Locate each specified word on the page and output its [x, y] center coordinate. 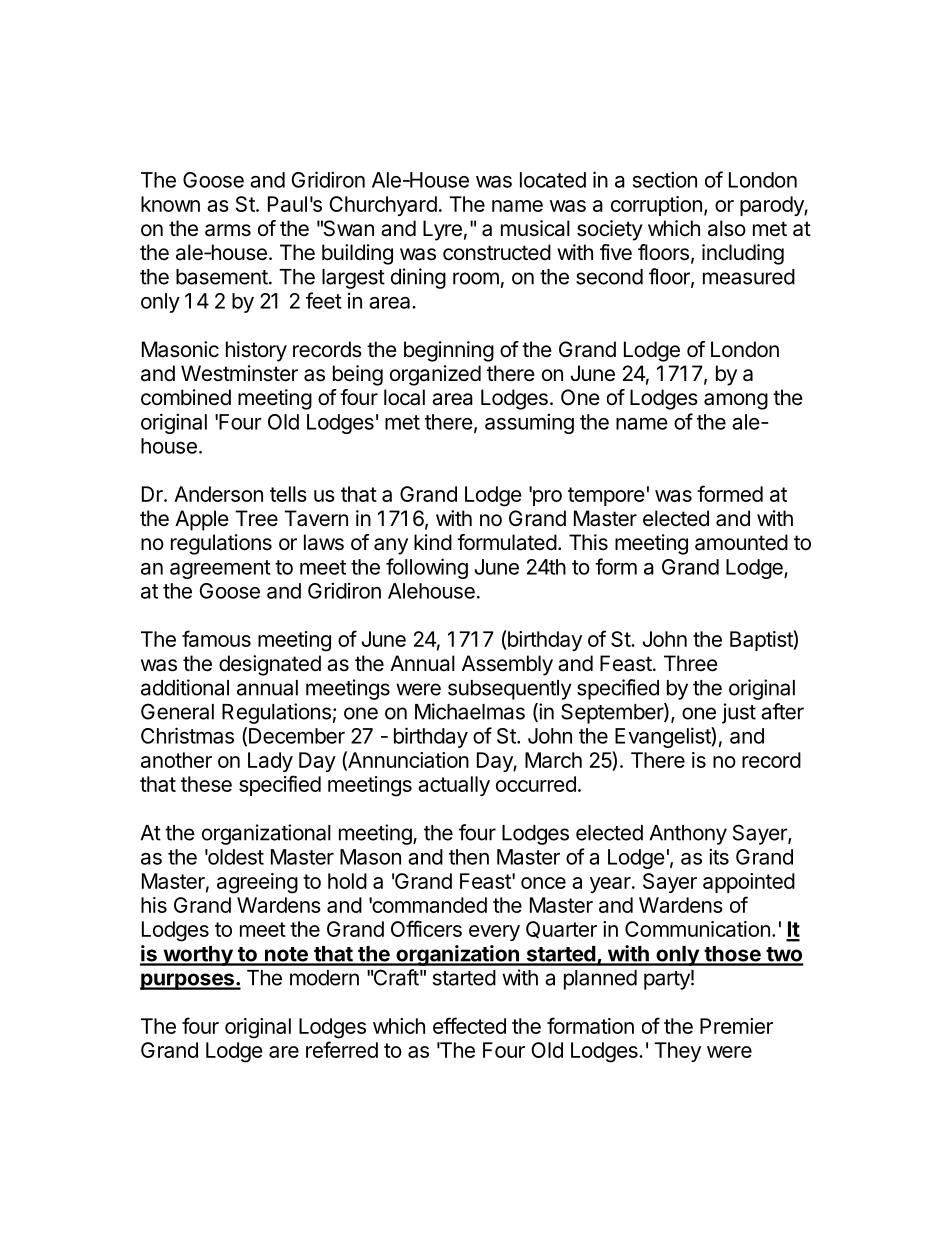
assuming [529, 423]
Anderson [218, 494]
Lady [270, 762]
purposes [188, 981]
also [727, 228]
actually [454, 786]
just [739, 713]
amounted [741, 542]
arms [228, 230]
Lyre [442, 230]
